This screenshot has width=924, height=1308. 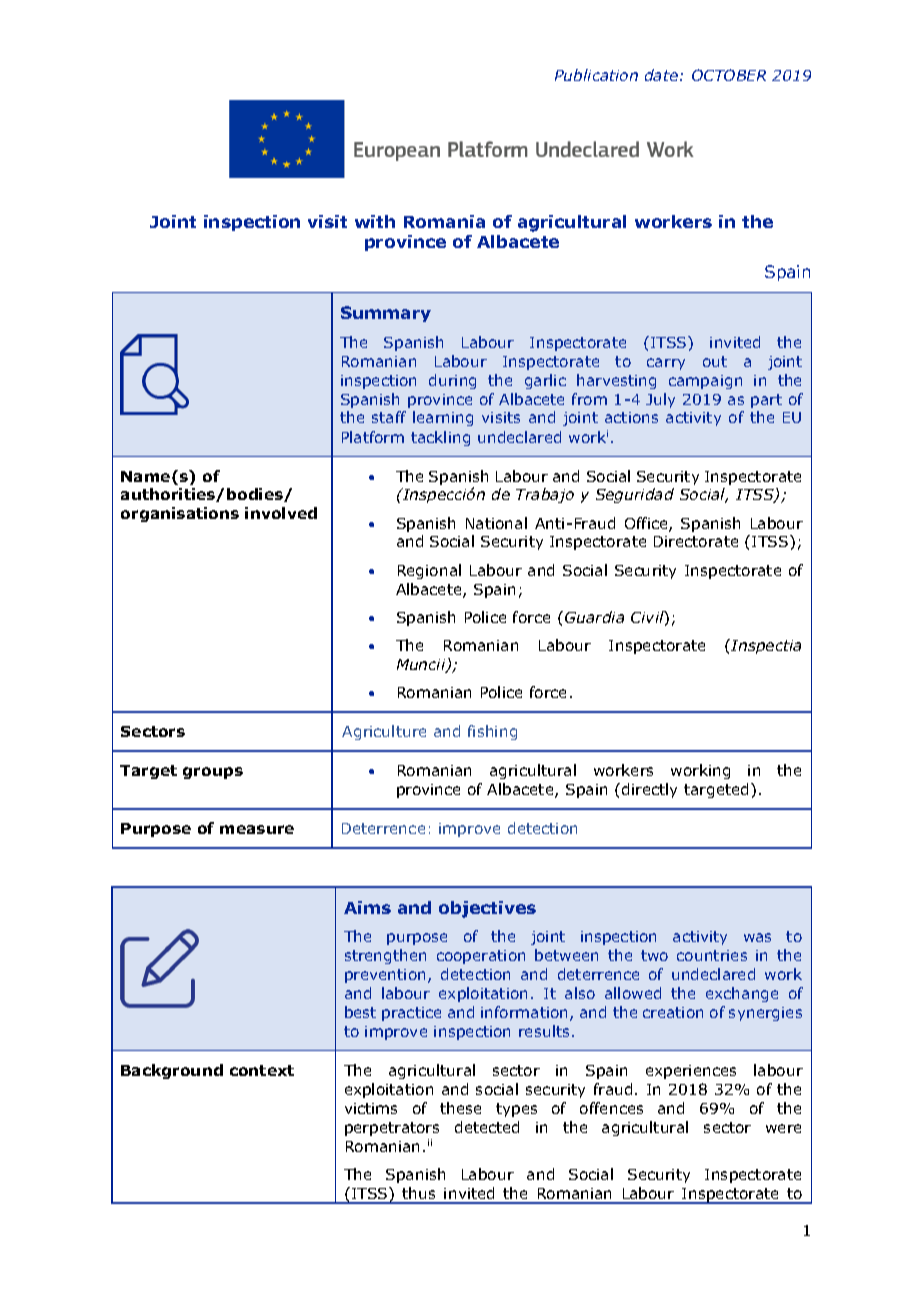 What do you see at coordinates (696, 541) in the screenshot?
I see `Directorate` at bounding box center [696, 541].
